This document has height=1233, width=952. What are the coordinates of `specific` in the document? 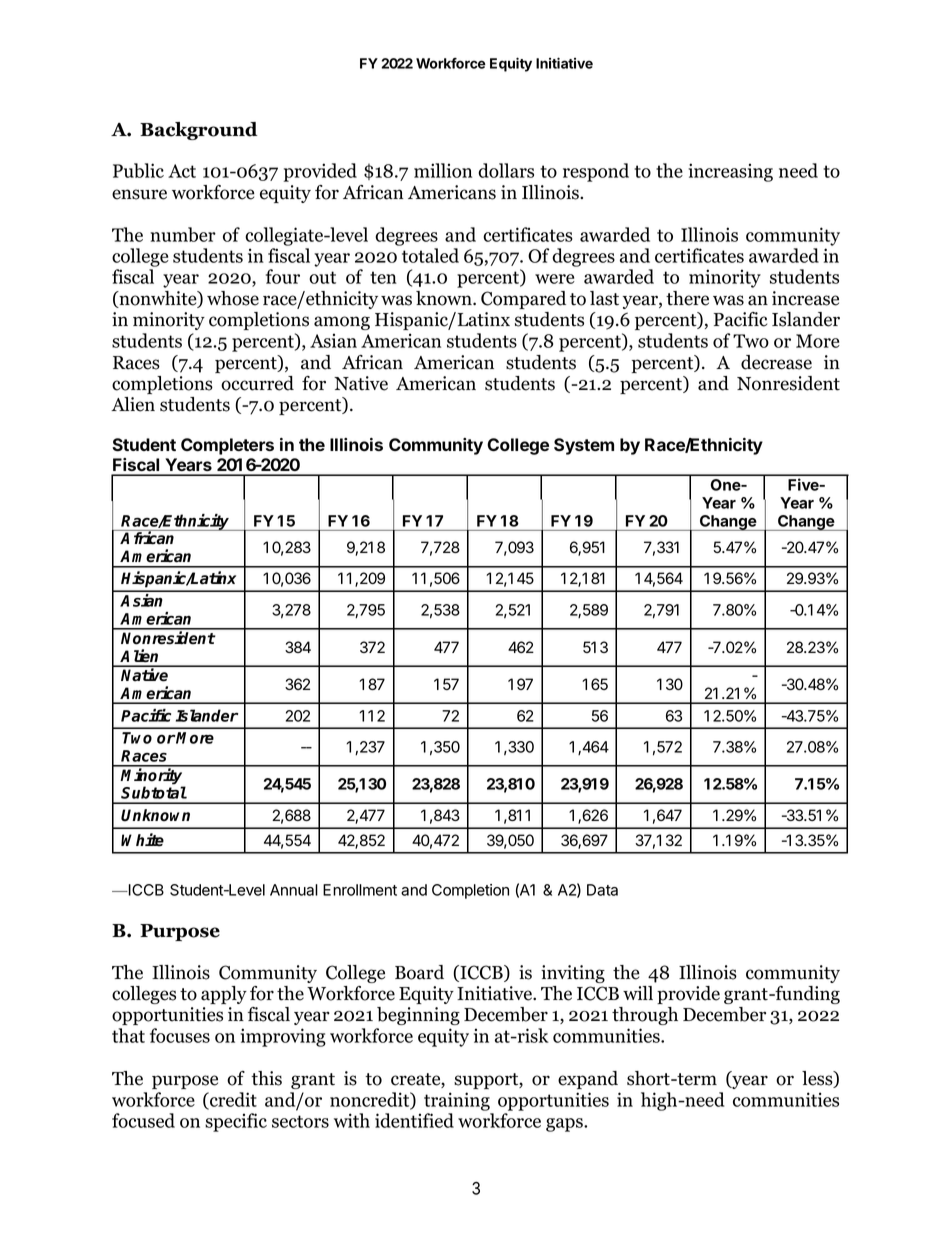 It's located at (236, 1122).
